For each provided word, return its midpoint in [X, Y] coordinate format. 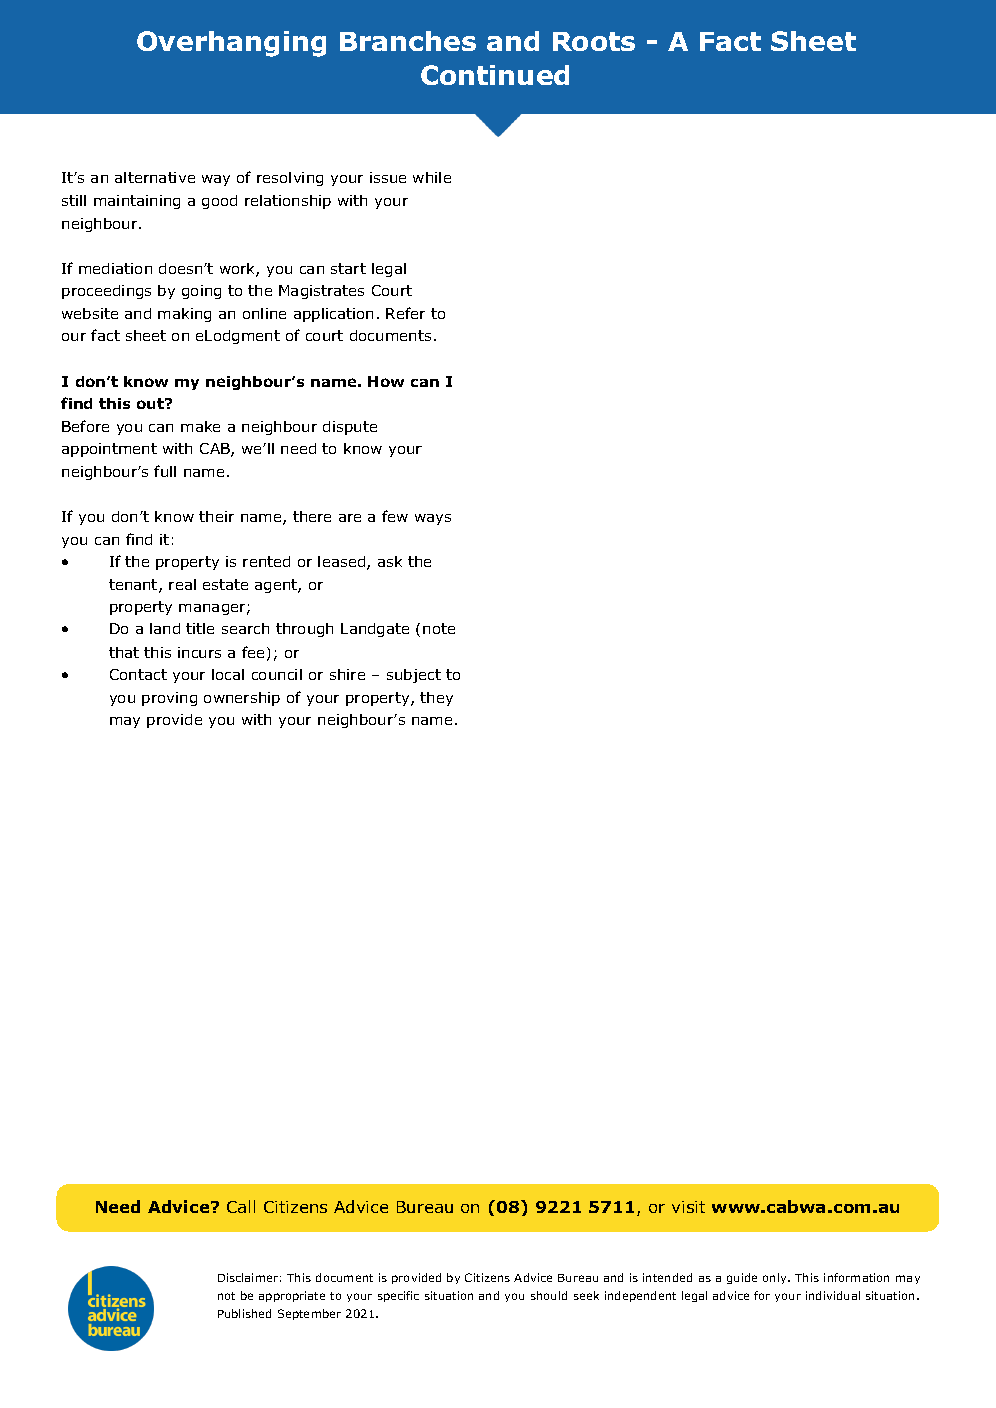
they [436, 699]
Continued [495, 75]
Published [244, 1313]
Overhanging [231, 44]
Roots [594, 41]
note [439, 628]
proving [169, 699]
